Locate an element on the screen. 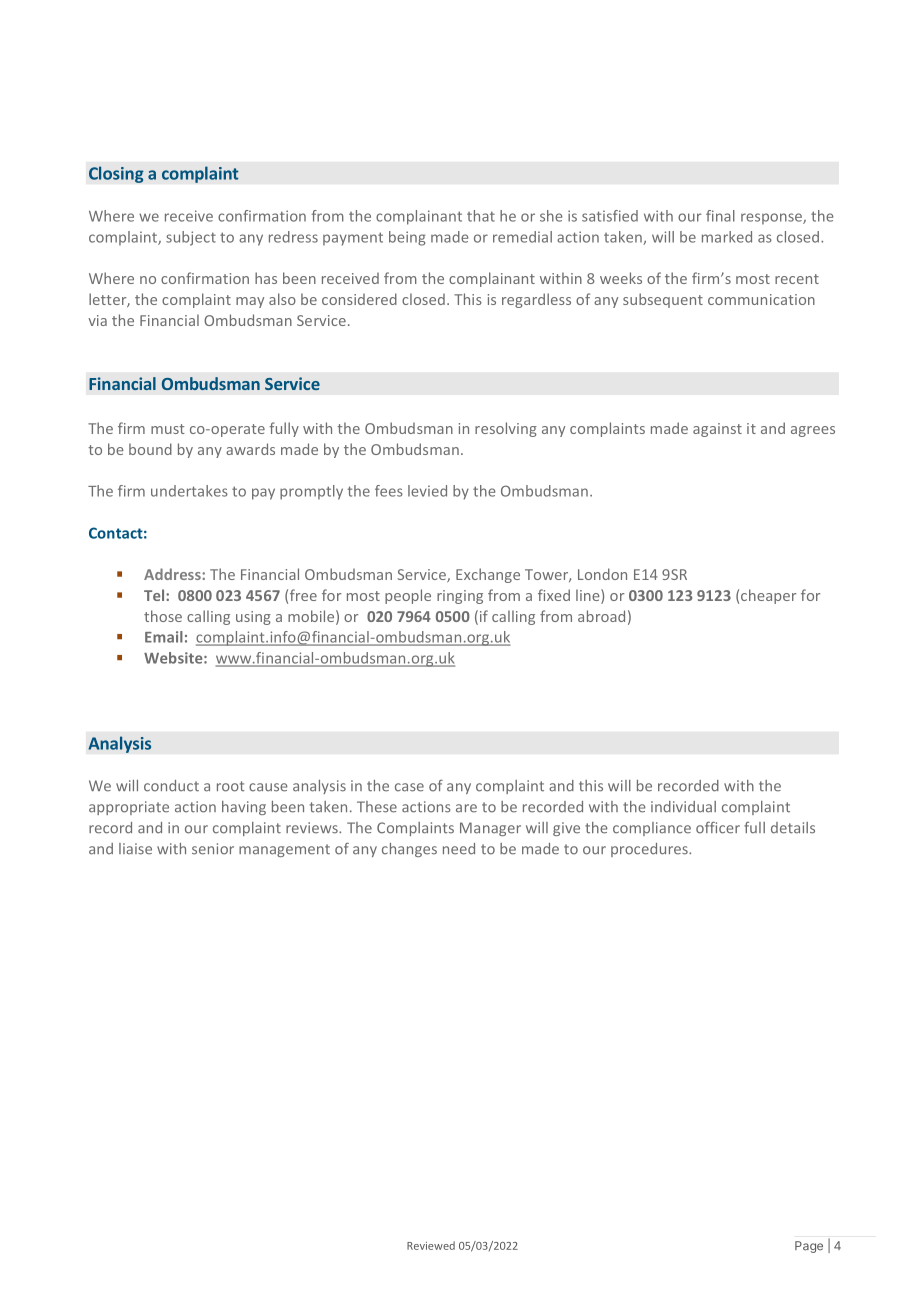 Image resolution: width=924 pixels, height=1308 pixels. Page is located at coordinates (809, 1247).
